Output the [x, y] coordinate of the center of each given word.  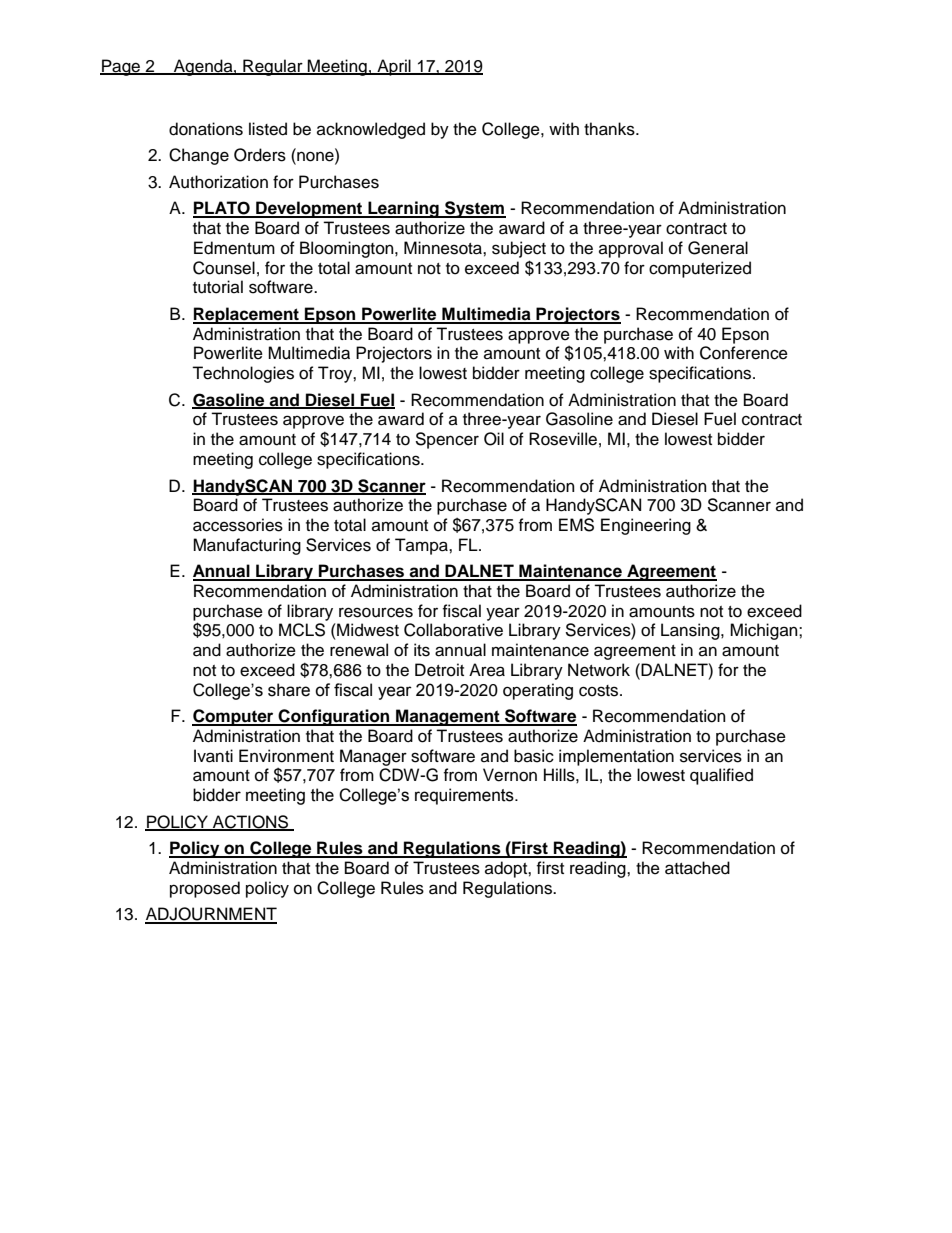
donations [206, 129]
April [394, 67]
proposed [205, 889]
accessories [238, 525]
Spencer [447, 440]
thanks [610, 129]
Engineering [646, 526]
